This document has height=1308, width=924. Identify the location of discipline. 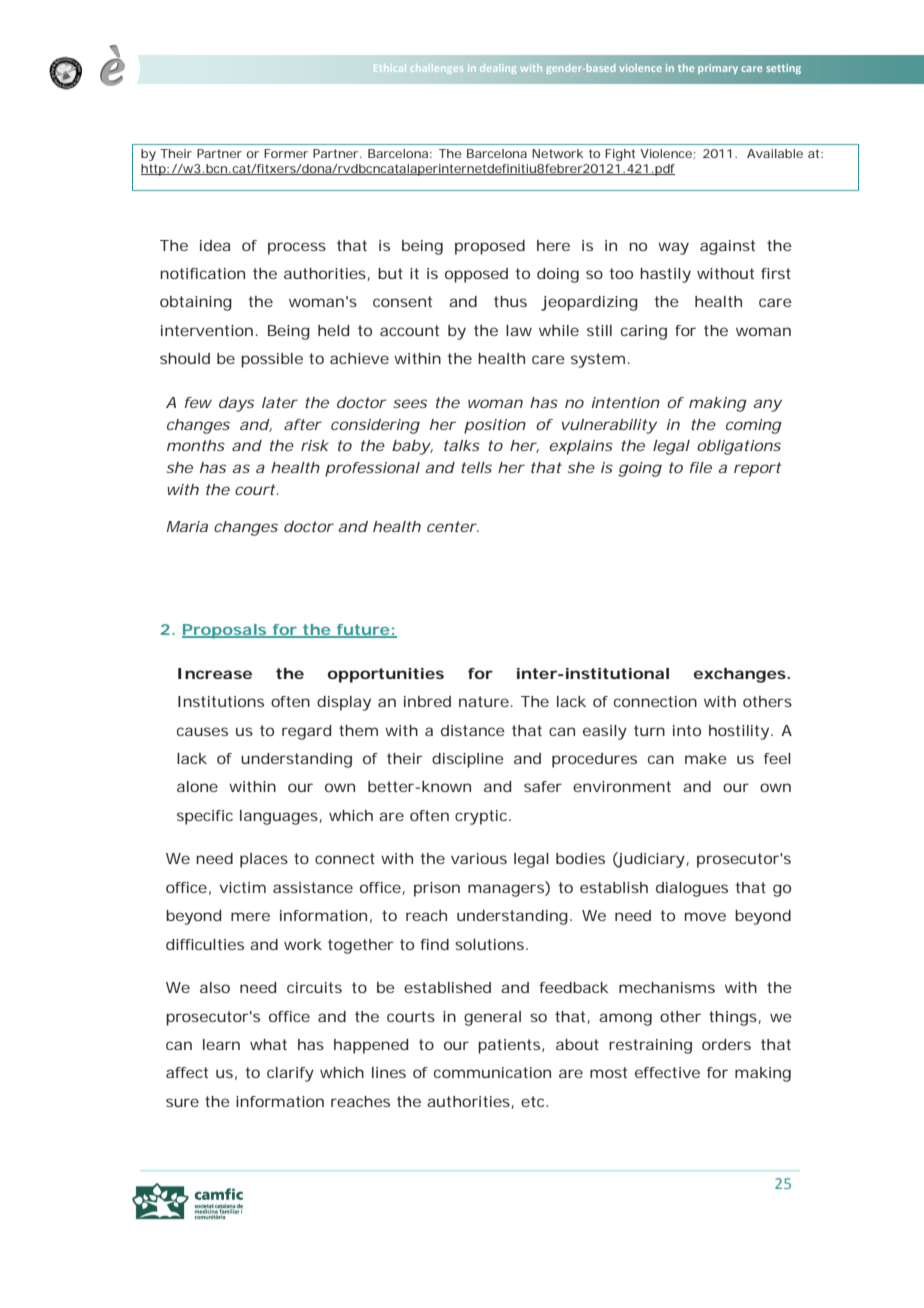
(468, 760).
